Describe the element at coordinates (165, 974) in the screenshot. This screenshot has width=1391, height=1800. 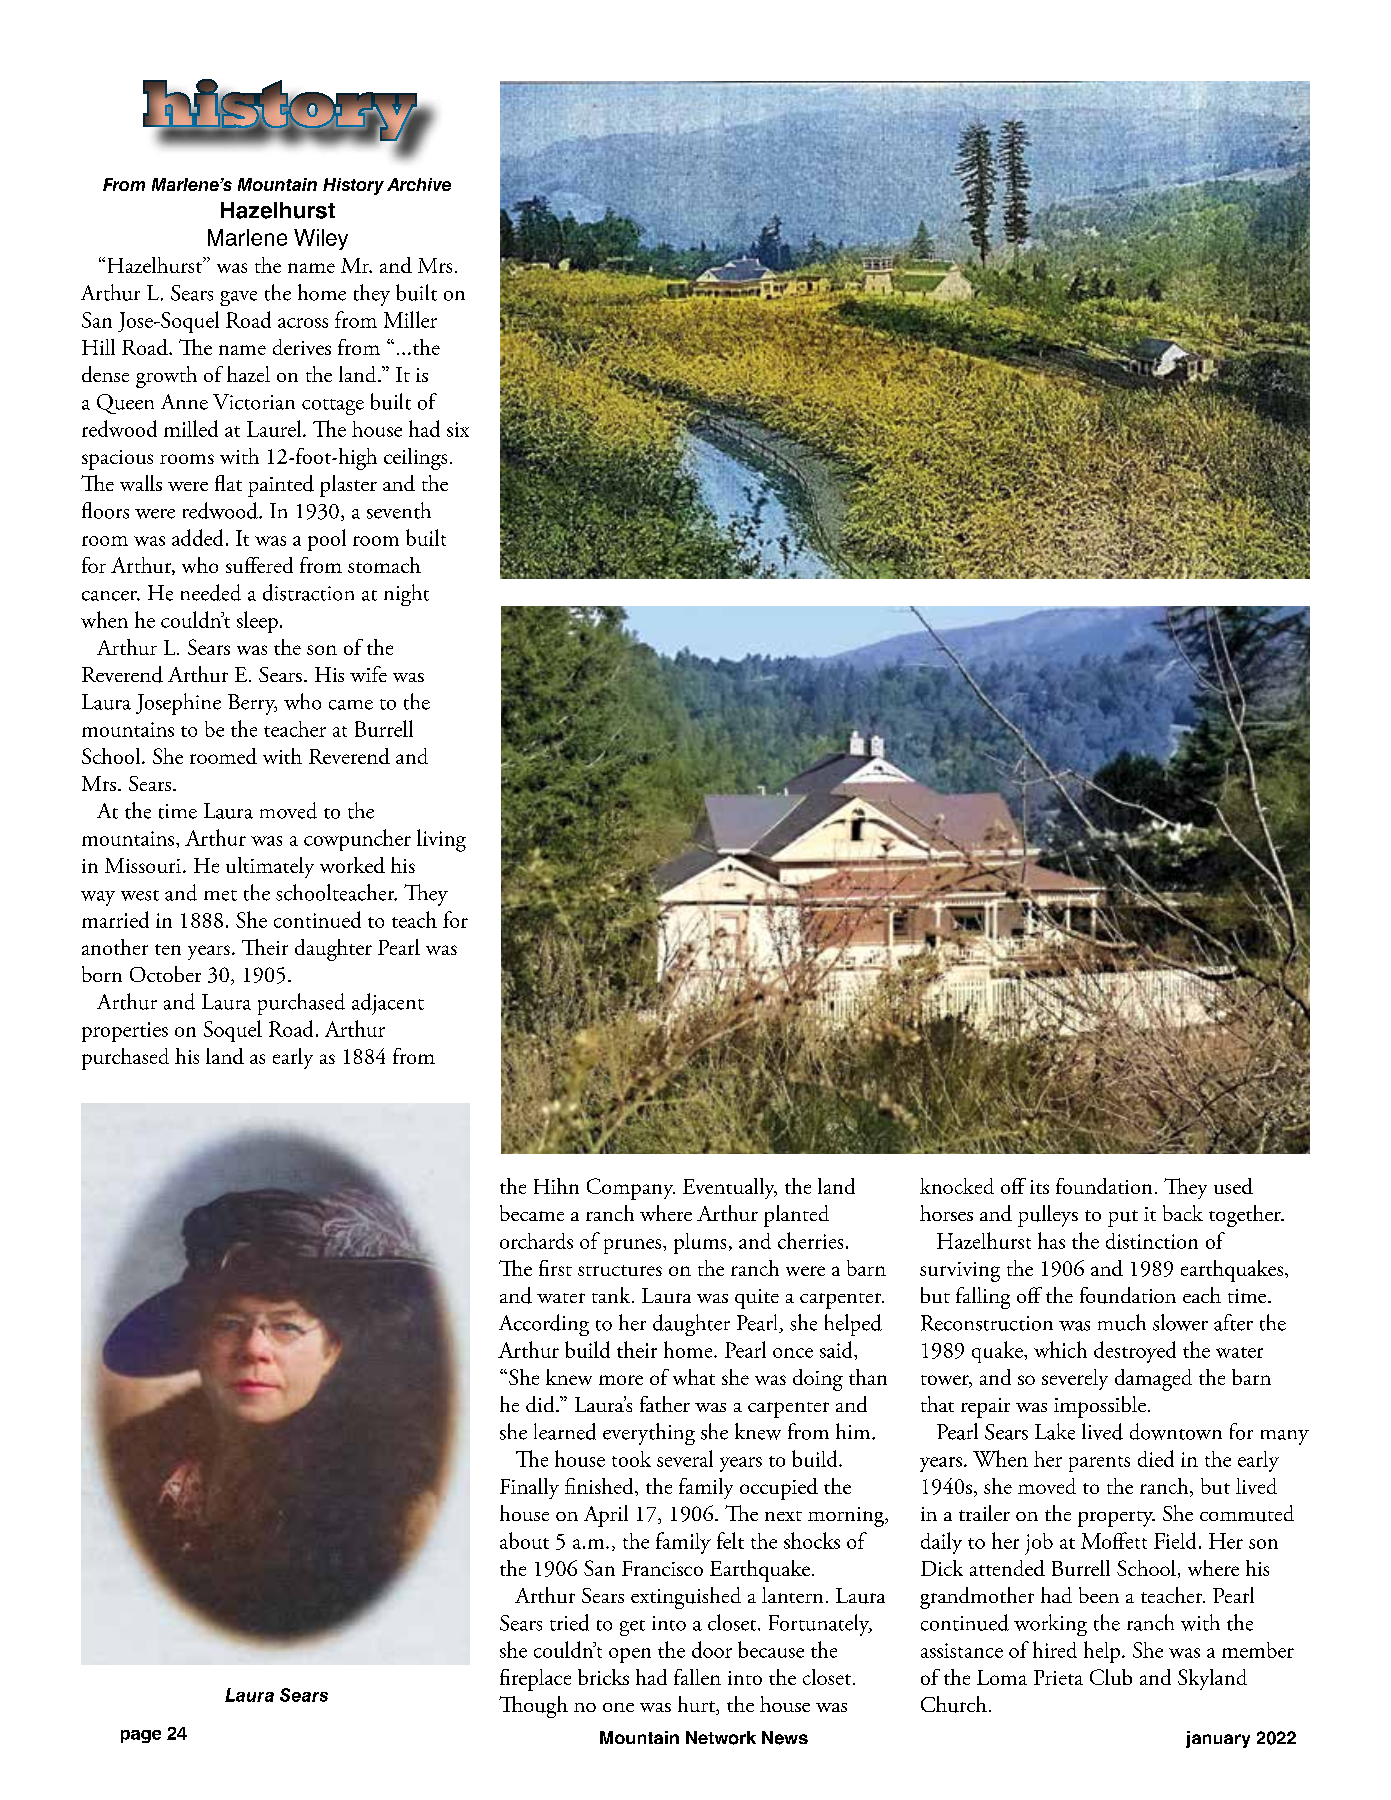
I see `October` at that location.
